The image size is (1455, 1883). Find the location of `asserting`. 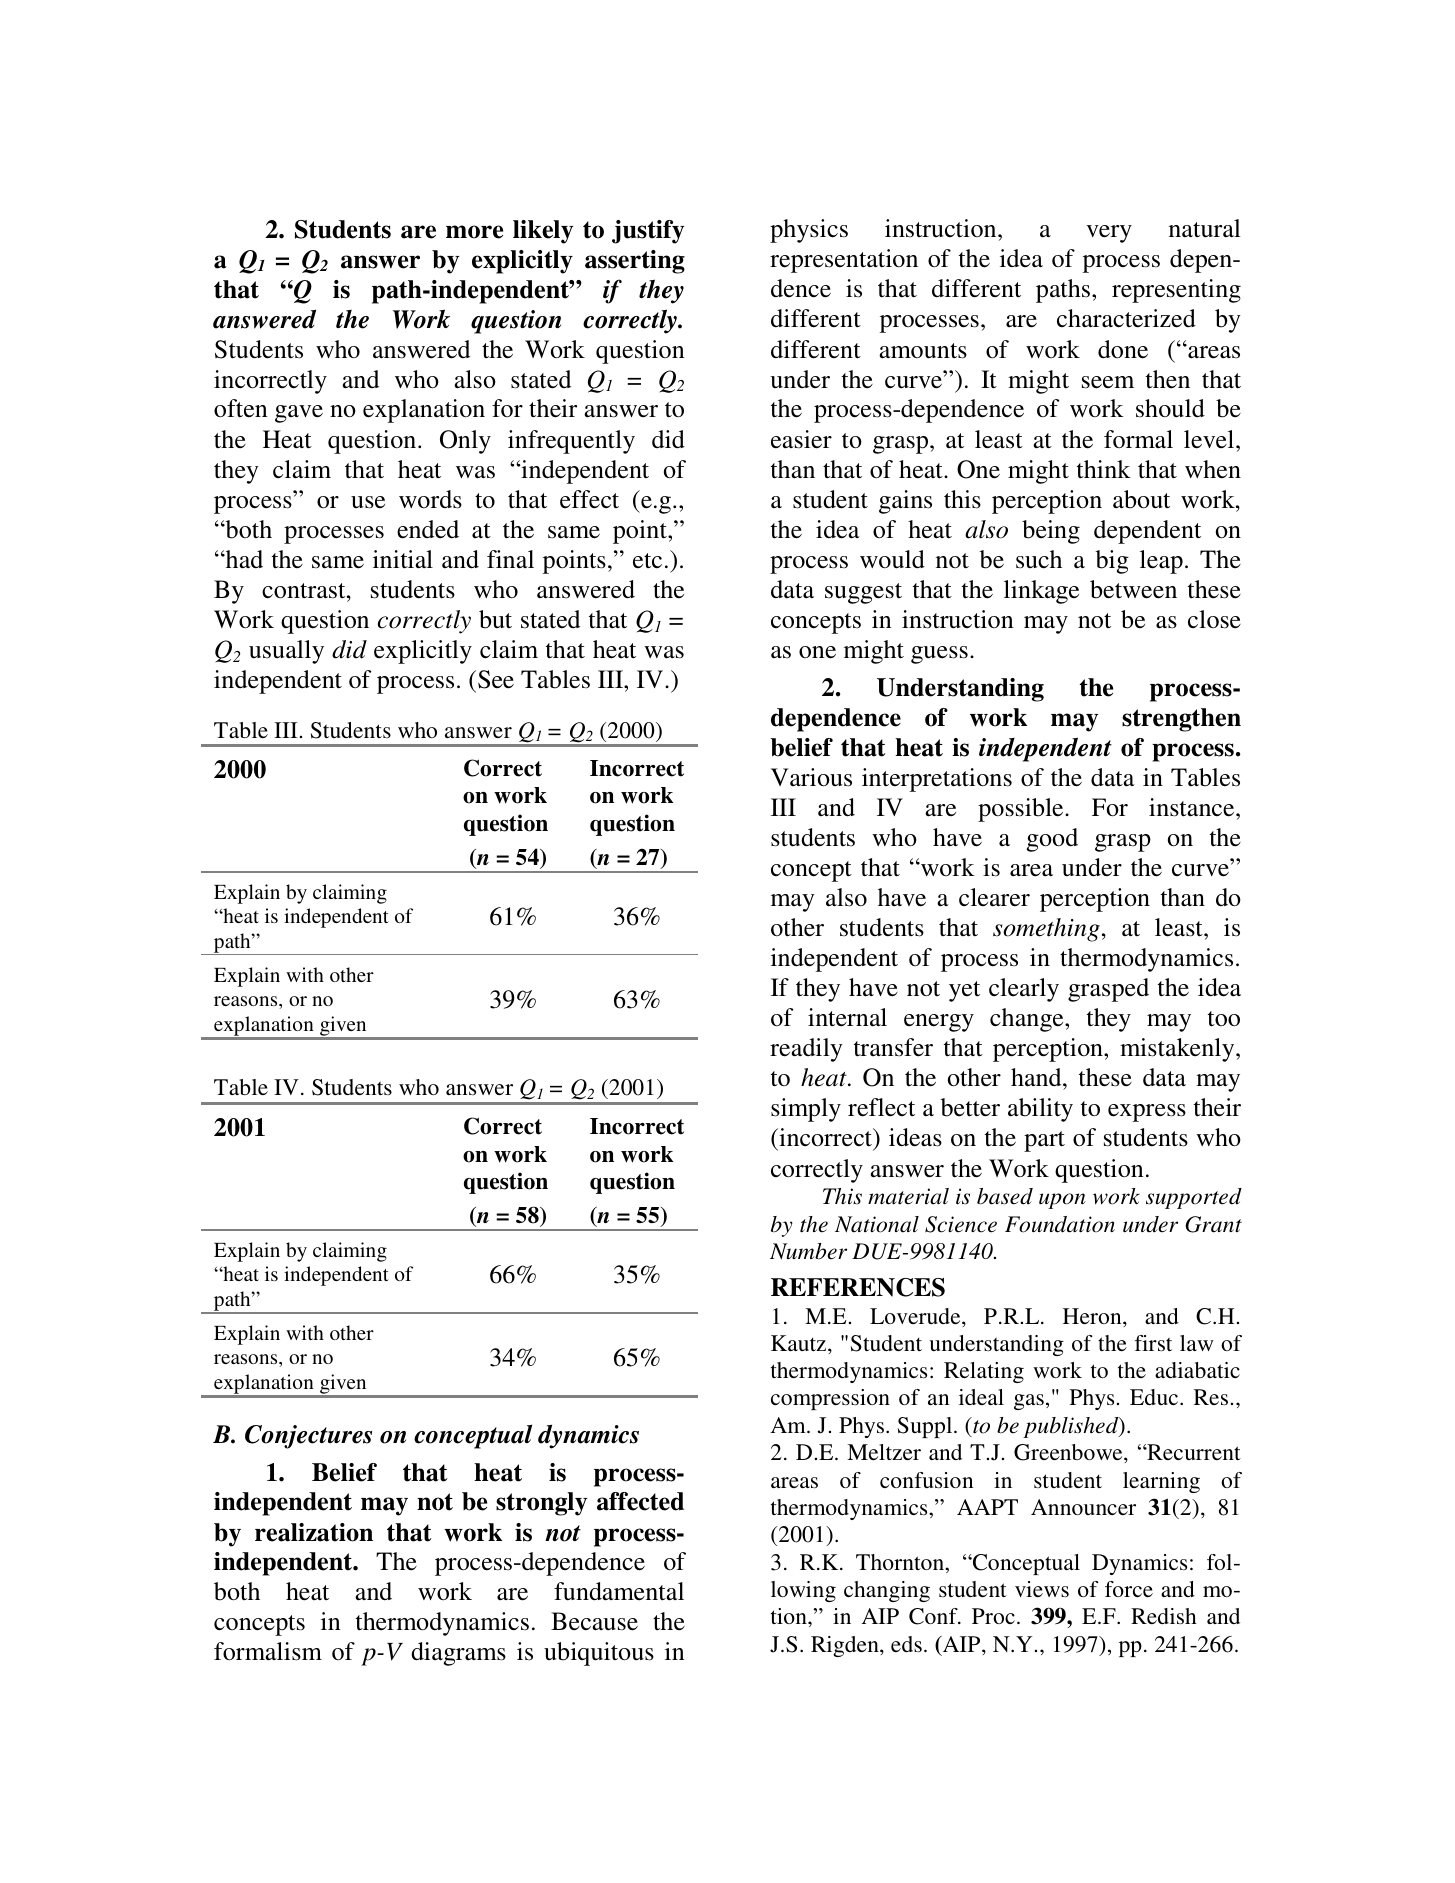

asserting is located at coordinates (635, 262).
